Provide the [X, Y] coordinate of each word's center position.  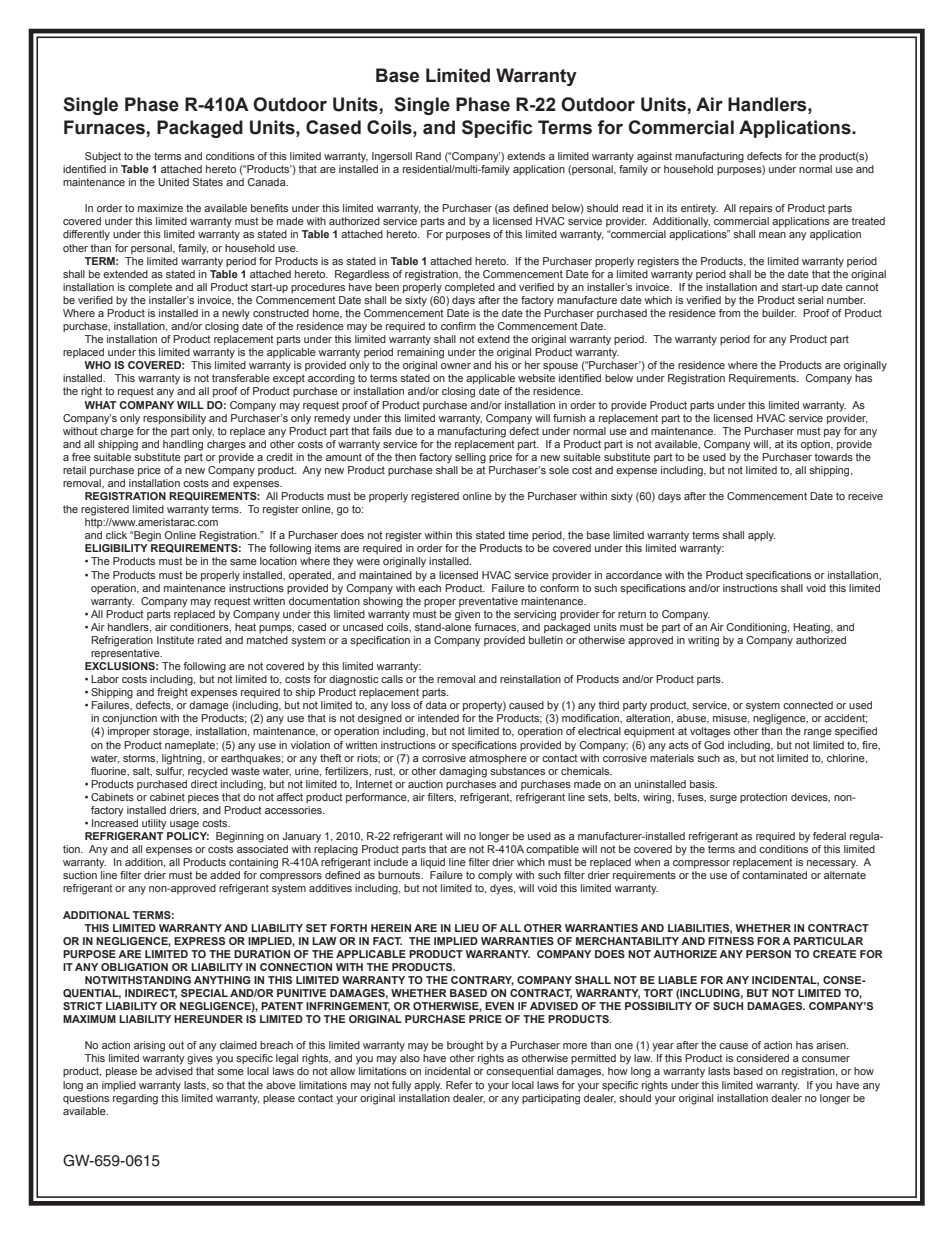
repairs [755, 209]
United [173, 182]
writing [703, 641]
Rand [428, 156]
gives [200, 1059]
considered [762, 1058]
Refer [459, 1085]
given [467, 615]
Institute [175, 640]
